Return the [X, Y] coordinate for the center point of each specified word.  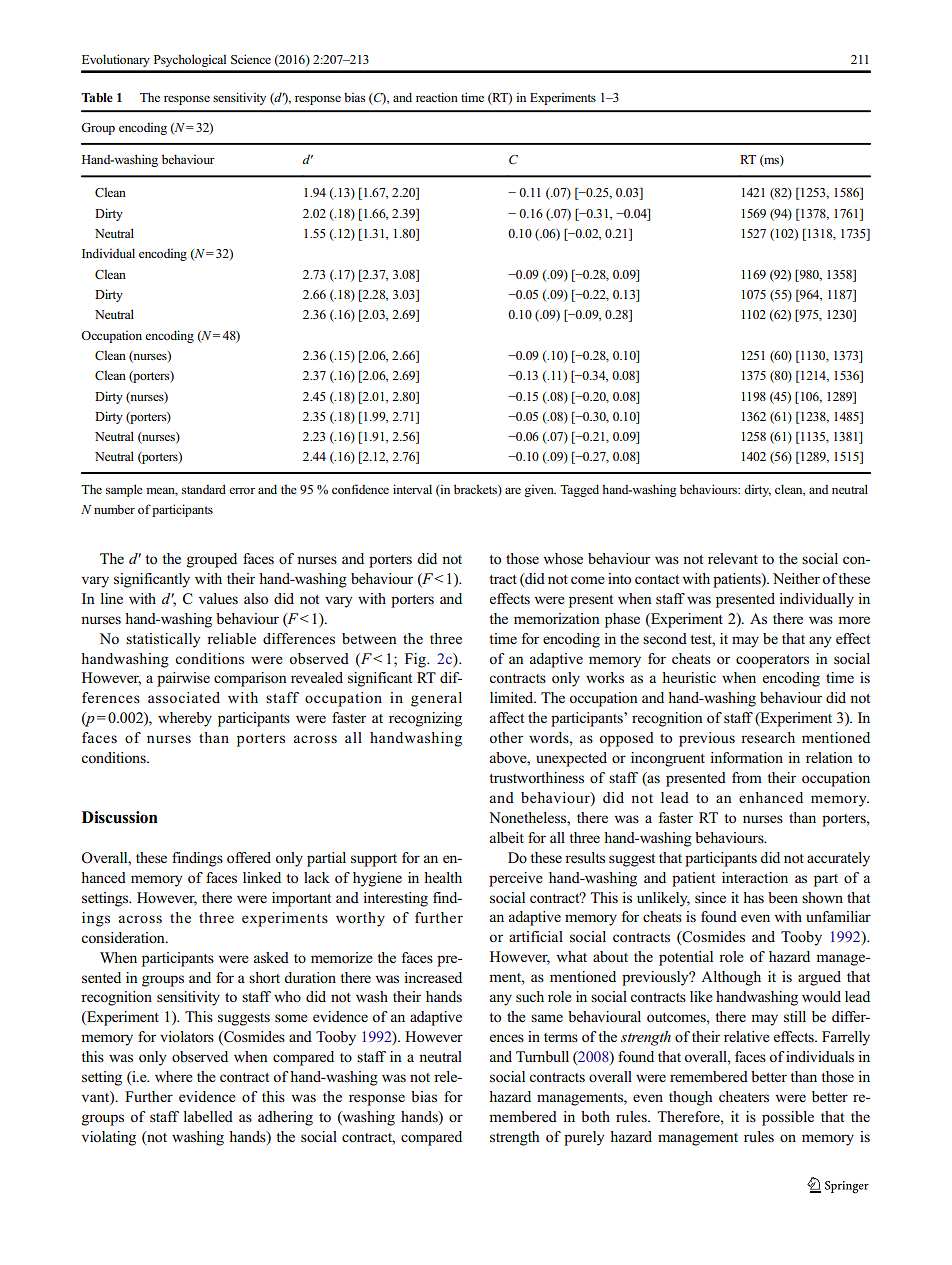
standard [204, 489]
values [218, 598]
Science [251, 59]
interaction [755, 878]
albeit [507, 837]
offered [249, 858]
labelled [208, 1116]
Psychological [190, 60]
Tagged [579, 490]
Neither [796, 578]
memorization [557, 619]
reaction [437, 97]
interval [412, 489]
